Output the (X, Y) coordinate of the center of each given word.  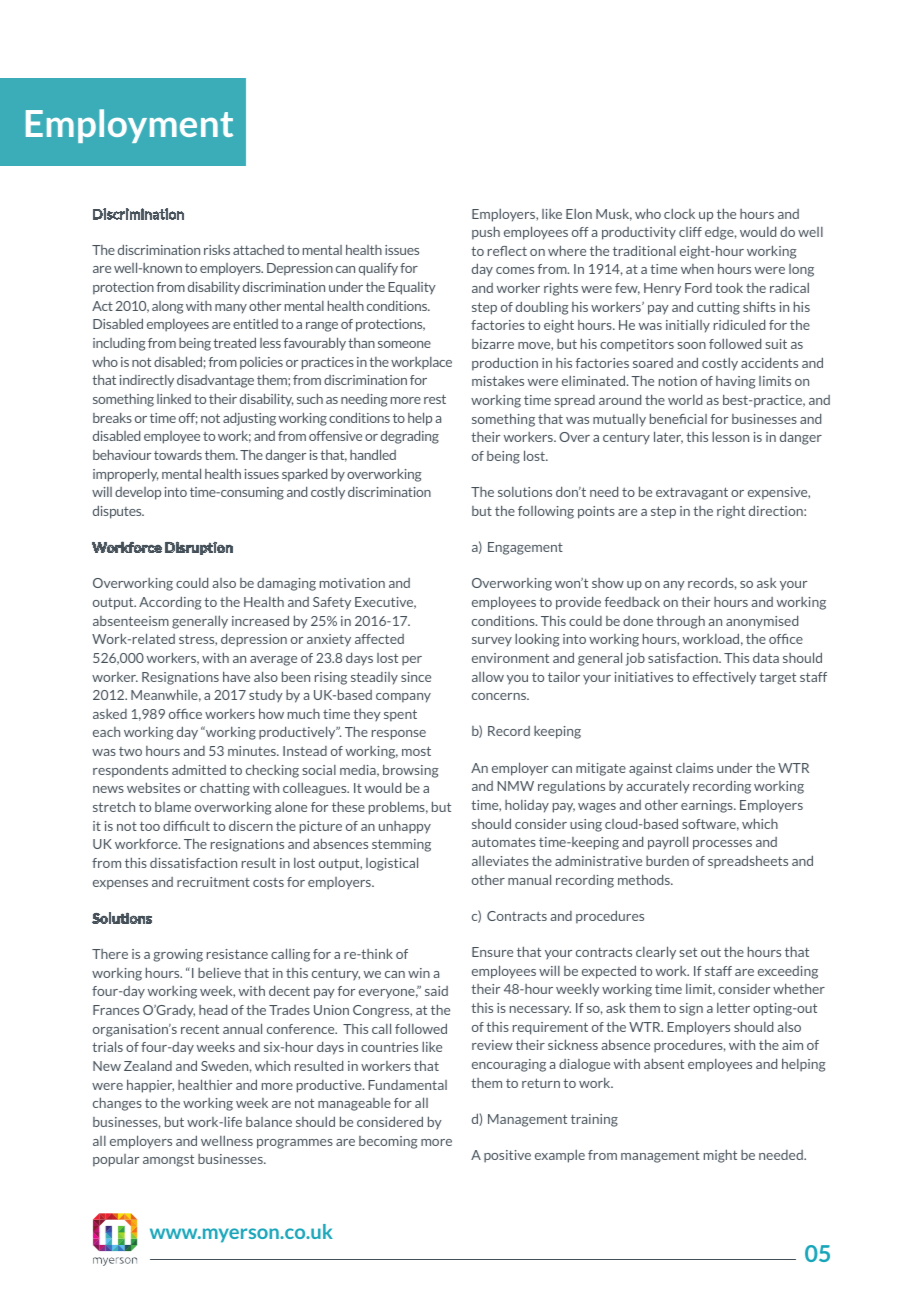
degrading (410, 437)
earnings (708, 806)
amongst (168, 1161)
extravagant (692, 493)
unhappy (405, 827)
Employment (129, 126)
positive (507, 1156)
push (486, 233)
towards (178, 455)
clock (679, 214)
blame (173, 807)
